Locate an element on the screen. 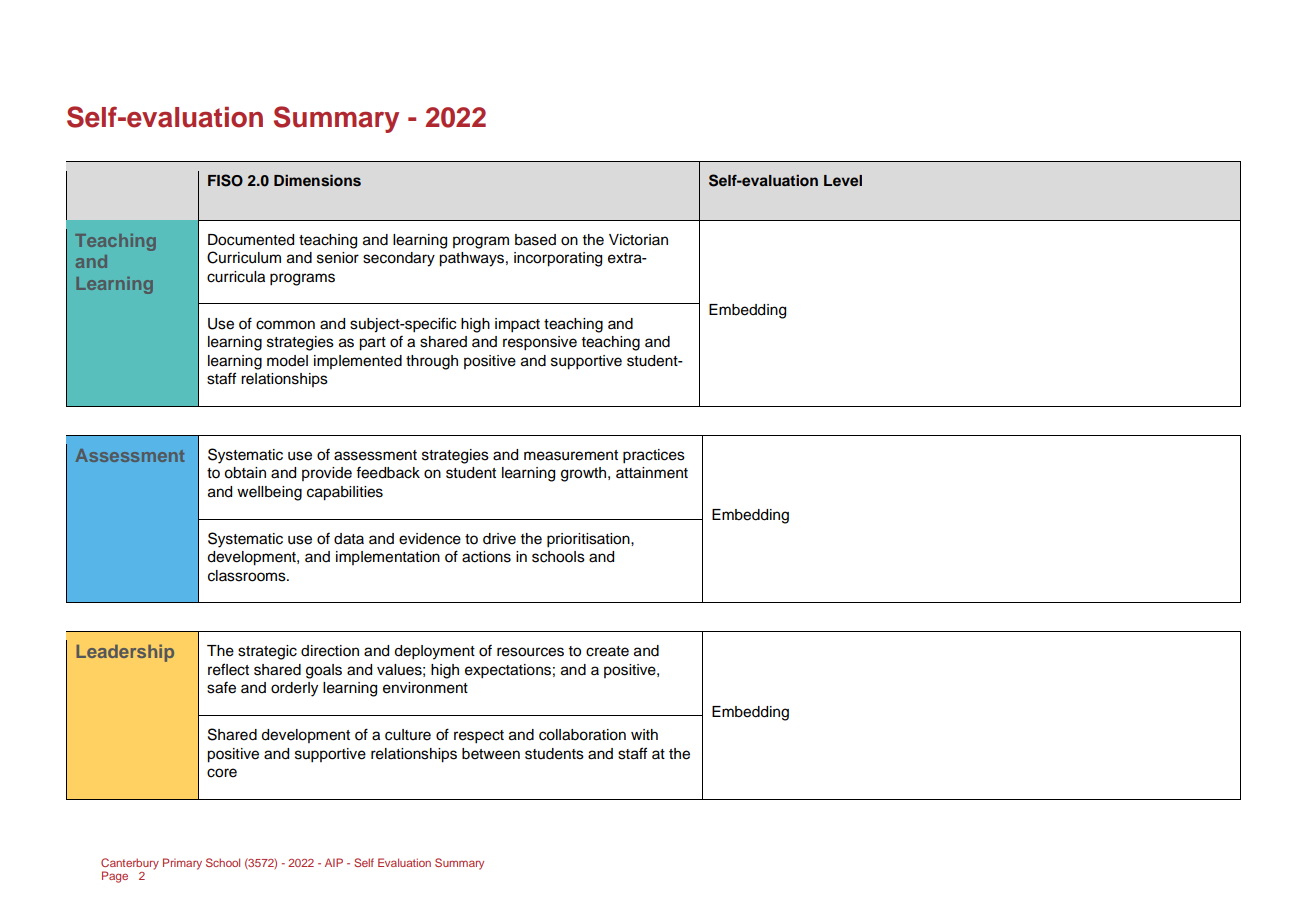 The height and width of the screenshot is (924, 1308). Documented is located at coordinates (251, 240).
